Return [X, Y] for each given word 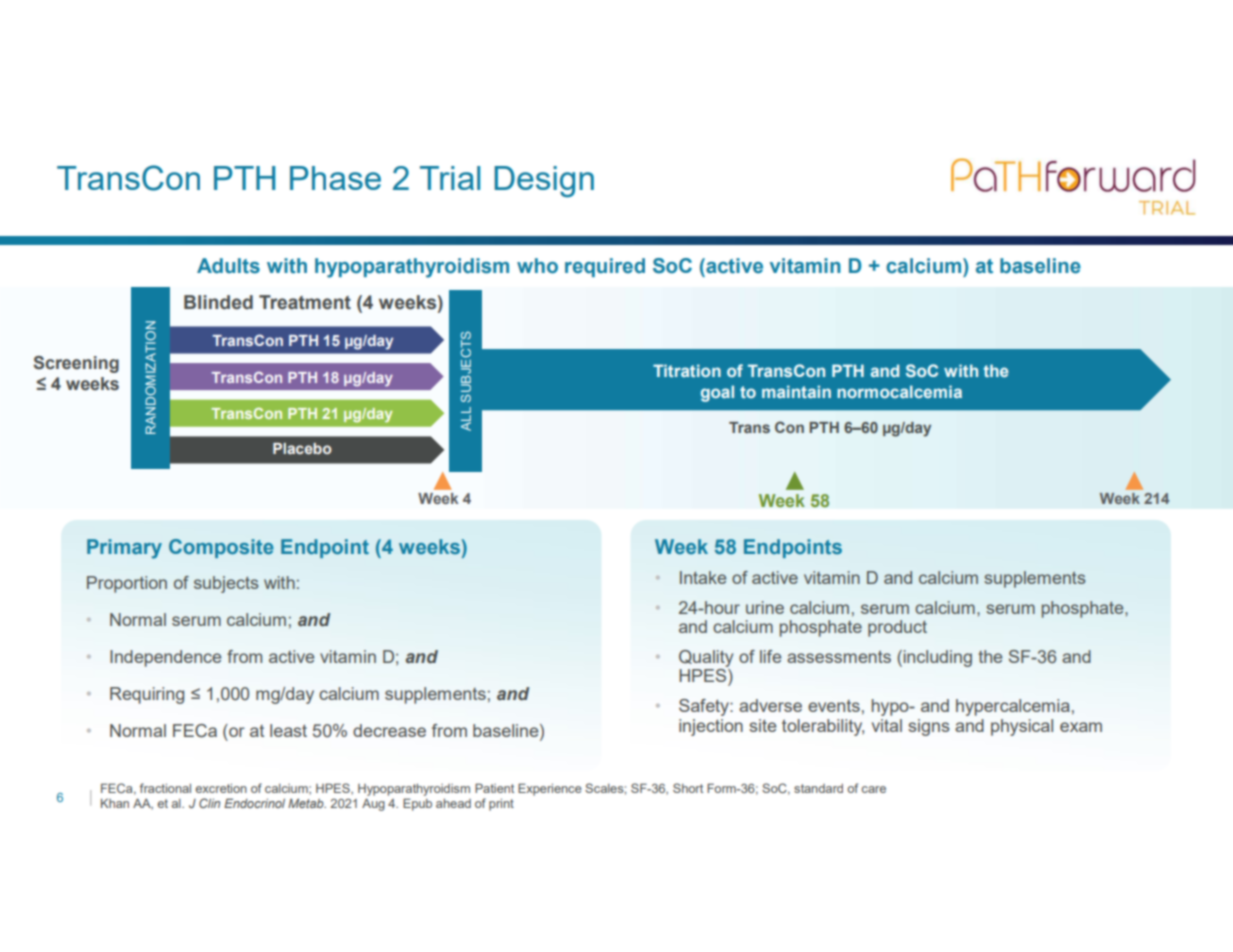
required [605, 267]
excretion [221, 788]
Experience [550, 789]
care [874, 789]
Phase [335, 178]
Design [544, 182]
